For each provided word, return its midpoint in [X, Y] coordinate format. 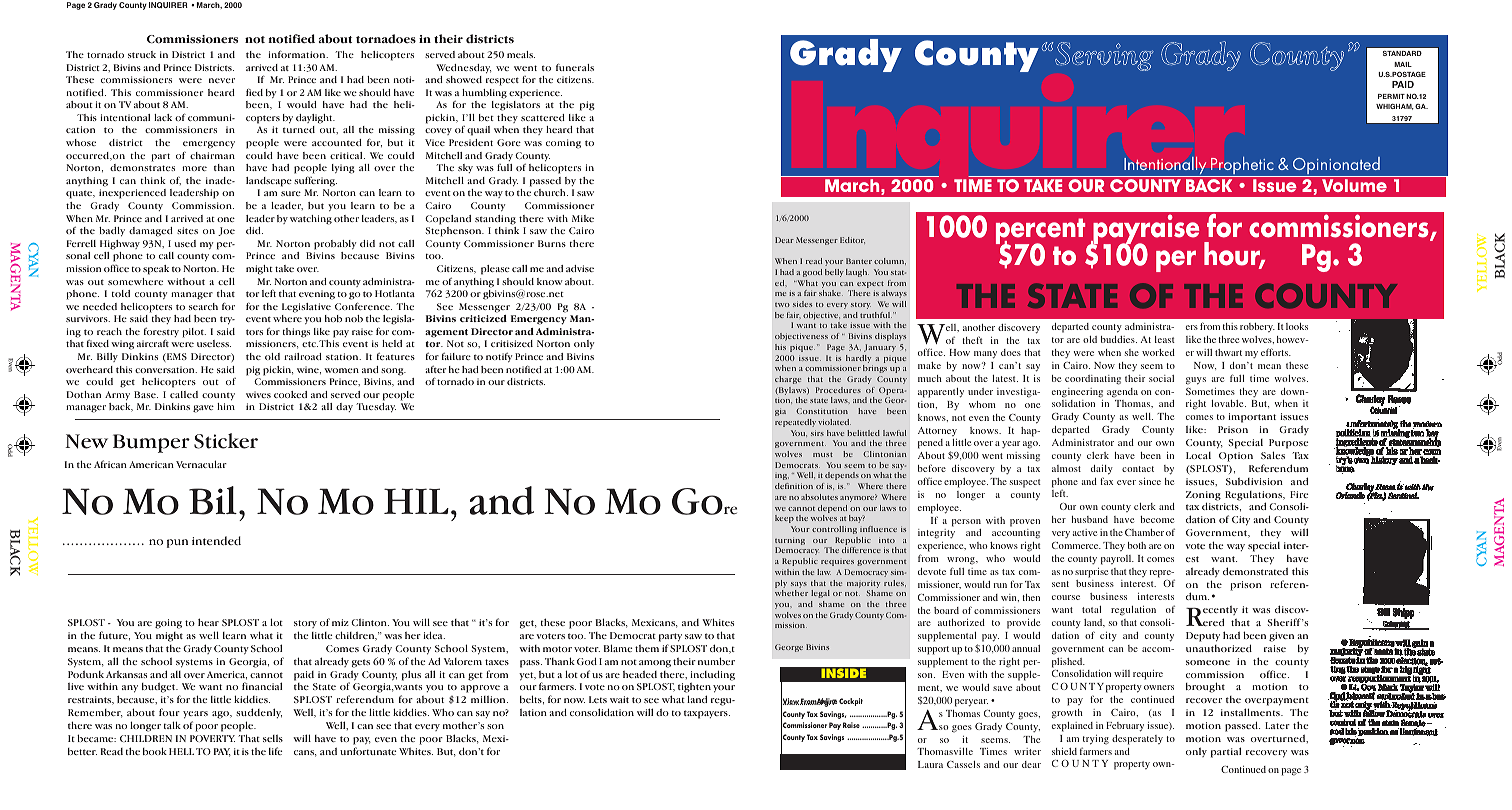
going [168, 624]
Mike [583, 218]
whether [791, 593]
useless [214, 343]
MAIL [1403, 64]
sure [291, 193]
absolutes [819, 497]
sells [273, 738]
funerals [575, 67]
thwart [1228, 352]
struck [142, 54]
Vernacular [201, 464]
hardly [858, 359]
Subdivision [1254, 481]
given [1281, 637]
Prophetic [1242, 167]
